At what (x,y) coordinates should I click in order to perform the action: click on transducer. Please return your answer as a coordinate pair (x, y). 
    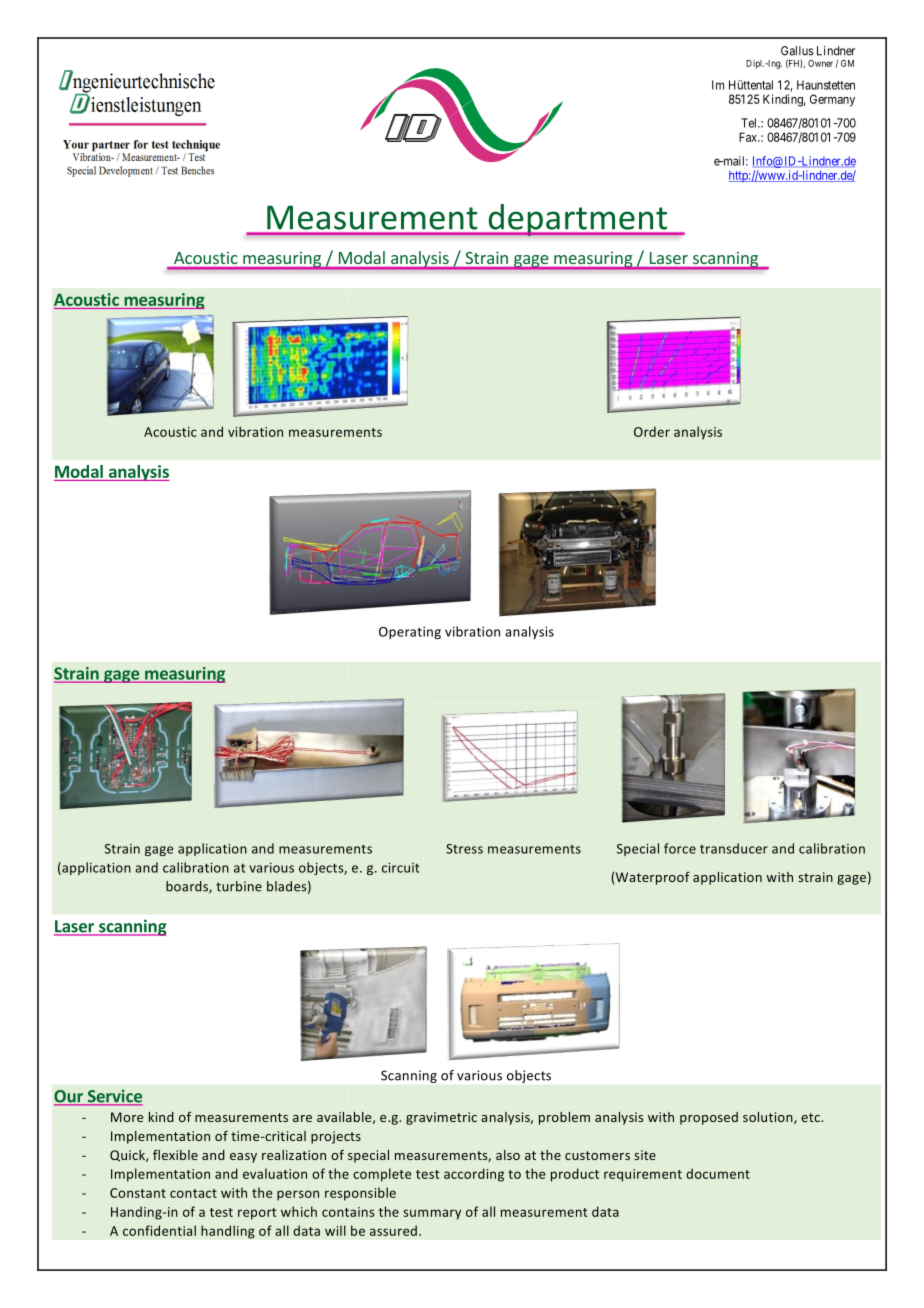
    Looking at the image, I should click on (734, 848).
